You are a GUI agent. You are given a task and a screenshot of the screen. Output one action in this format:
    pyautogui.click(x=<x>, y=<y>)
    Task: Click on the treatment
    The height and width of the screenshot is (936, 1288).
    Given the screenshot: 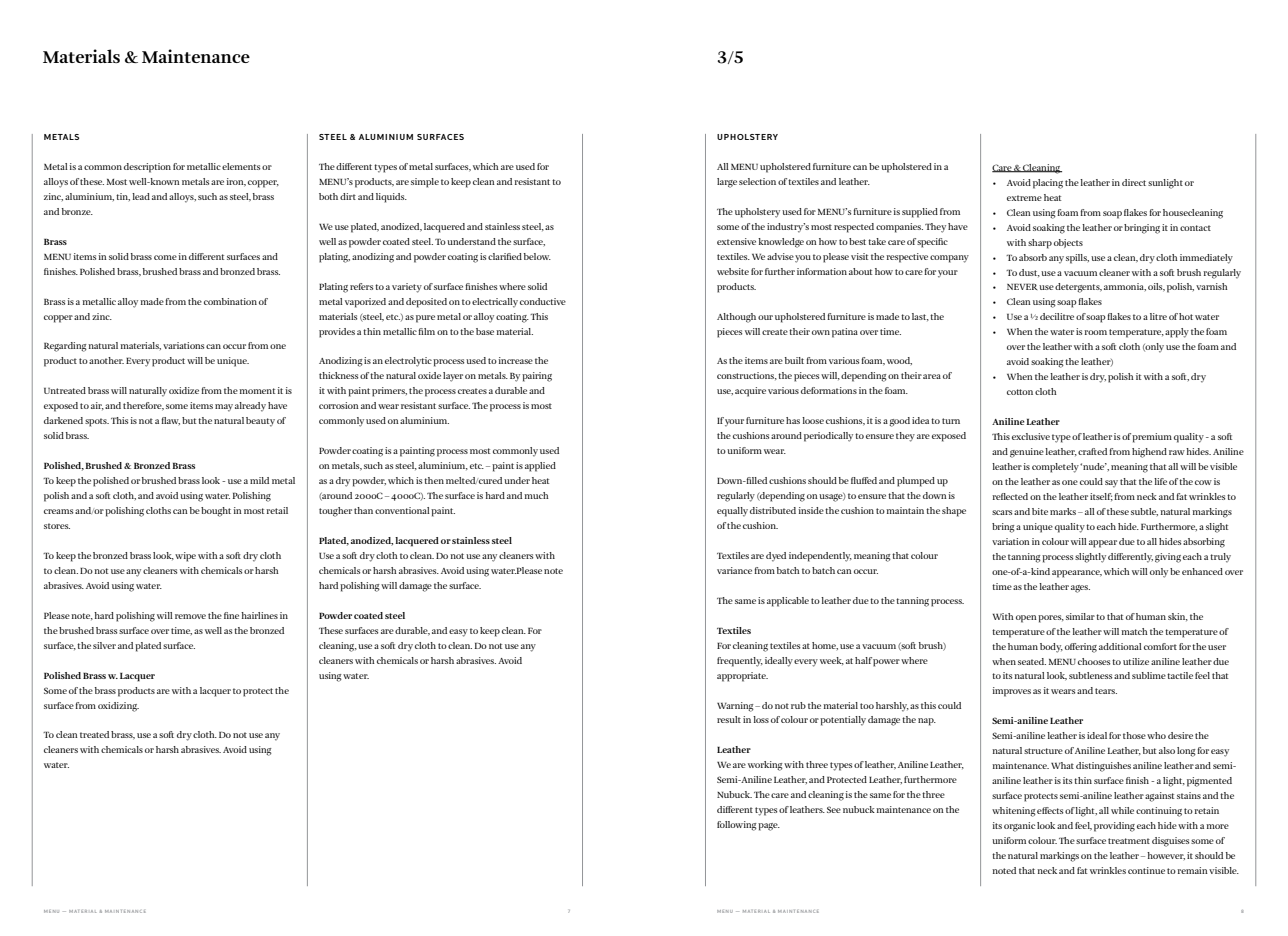 What is the action you would take?
    pyautogui.click(x=1129, y=841)
